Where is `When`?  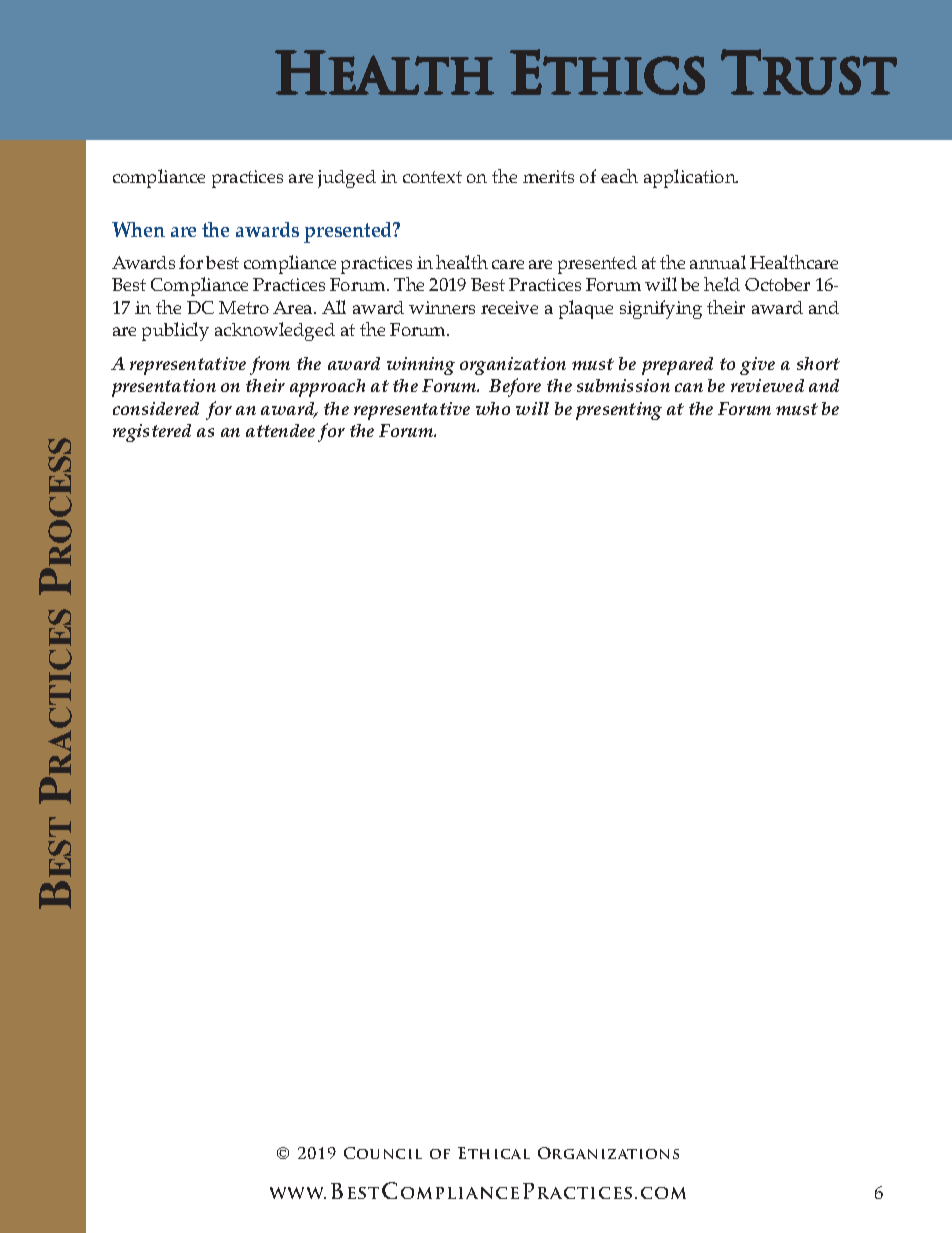 When is located at coordinates (138, 229).
